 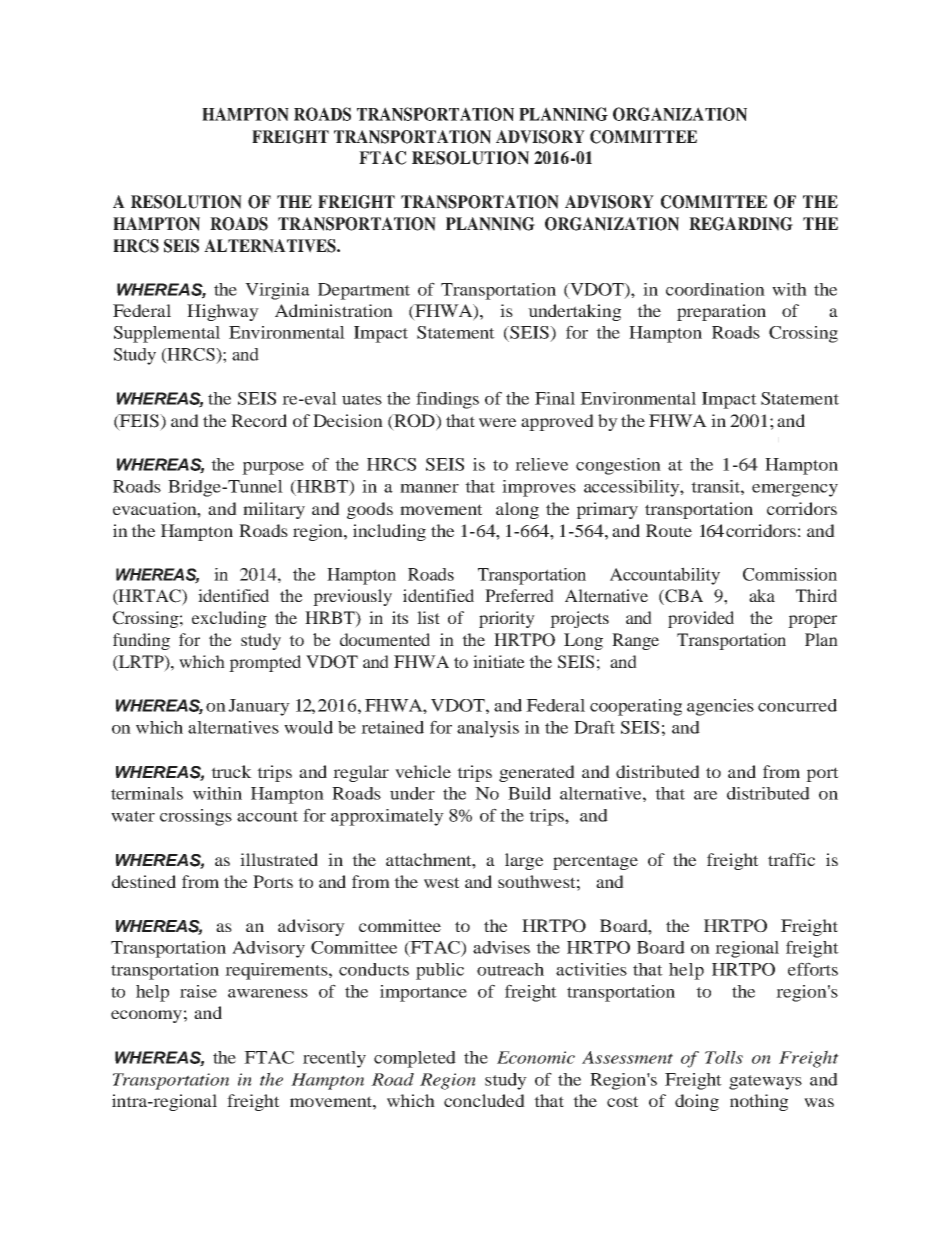 What do you see at coordinates (795, 490) in the document?
I see `emergency` at bounding box center [795, 490].
